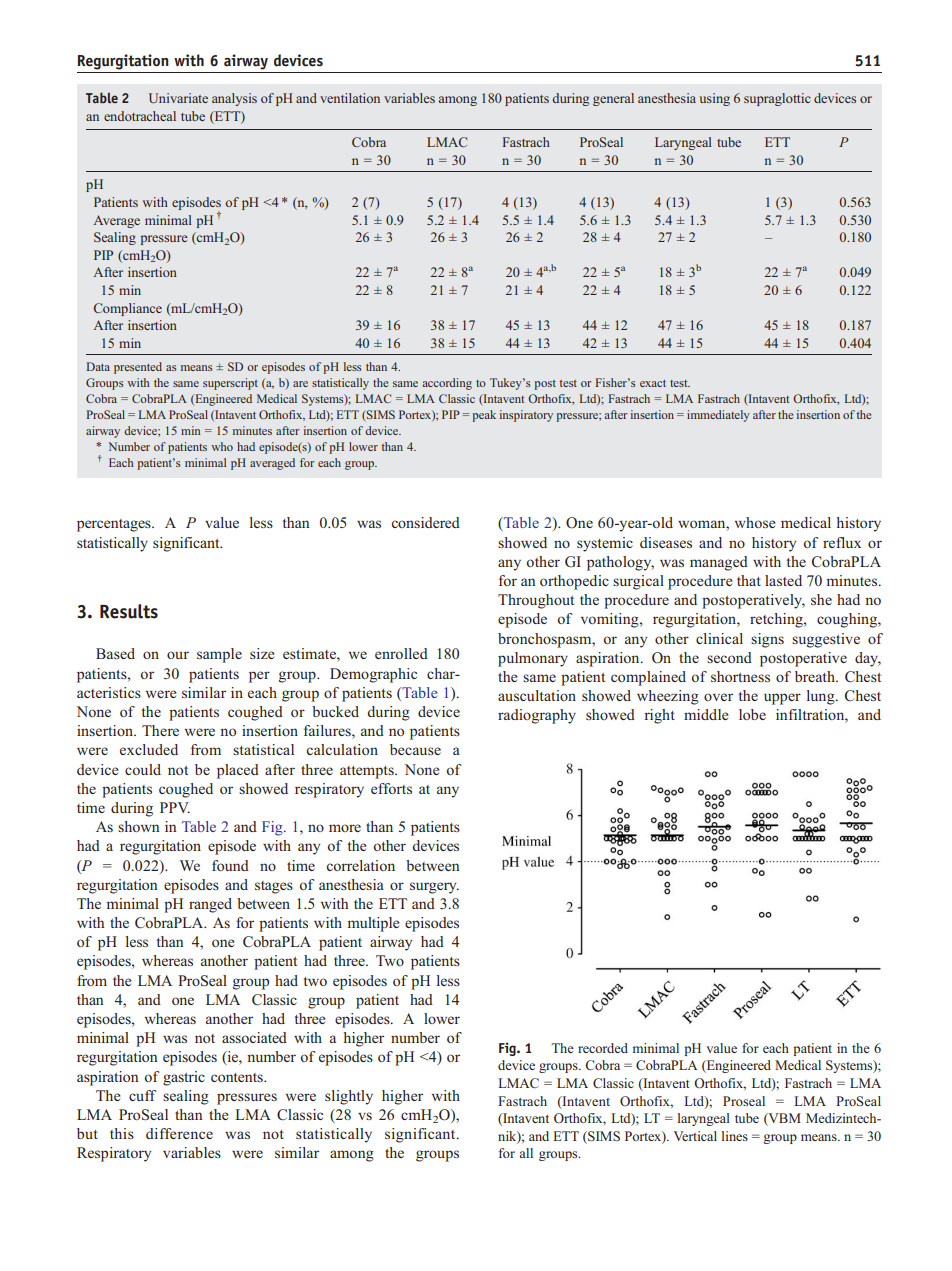  Describe the element at coordinates (184, 1078) in the screenshot. I see `gastric` at that location.
